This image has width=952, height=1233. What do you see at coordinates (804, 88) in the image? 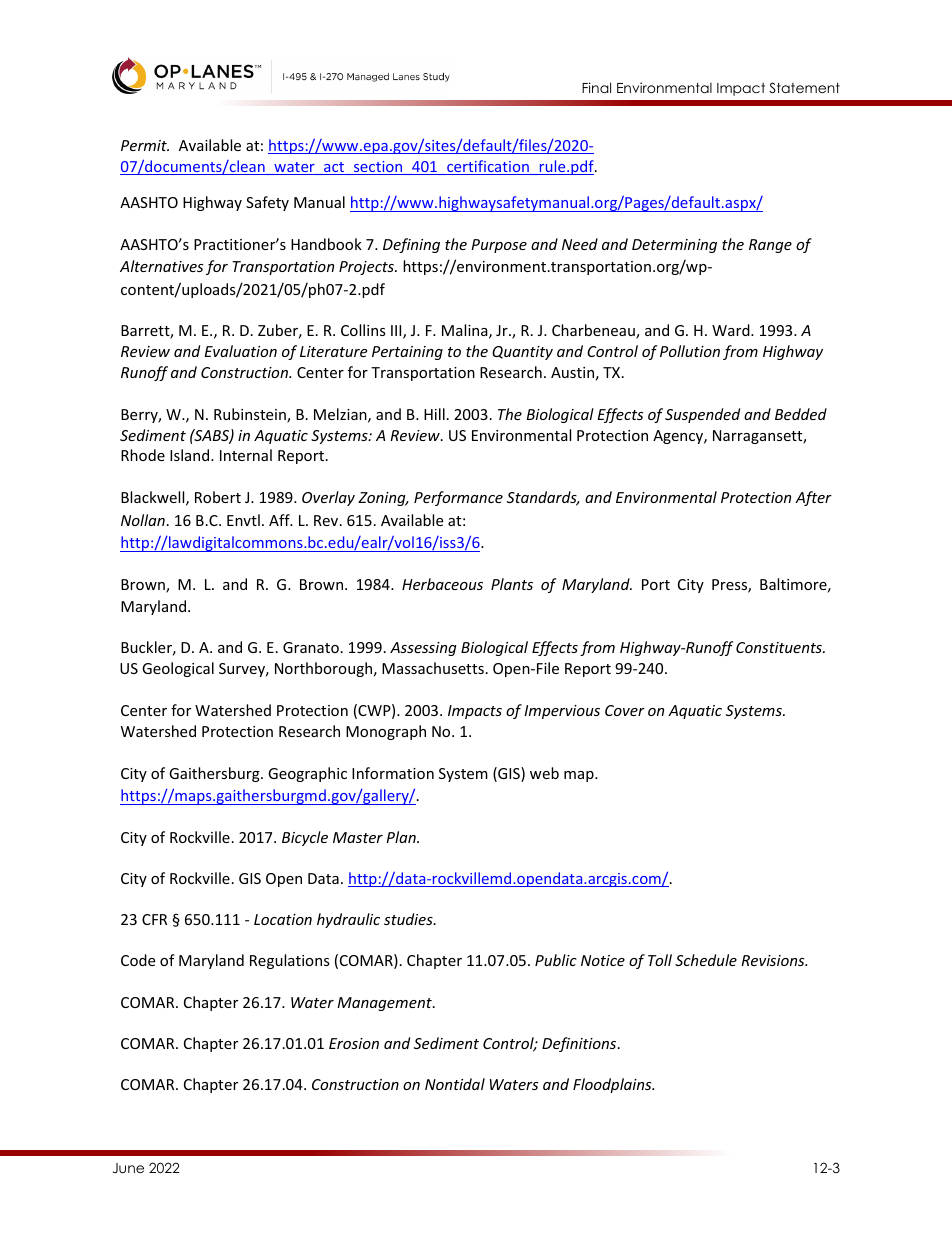
I see `Statement` at bounding box center [804, 88].
